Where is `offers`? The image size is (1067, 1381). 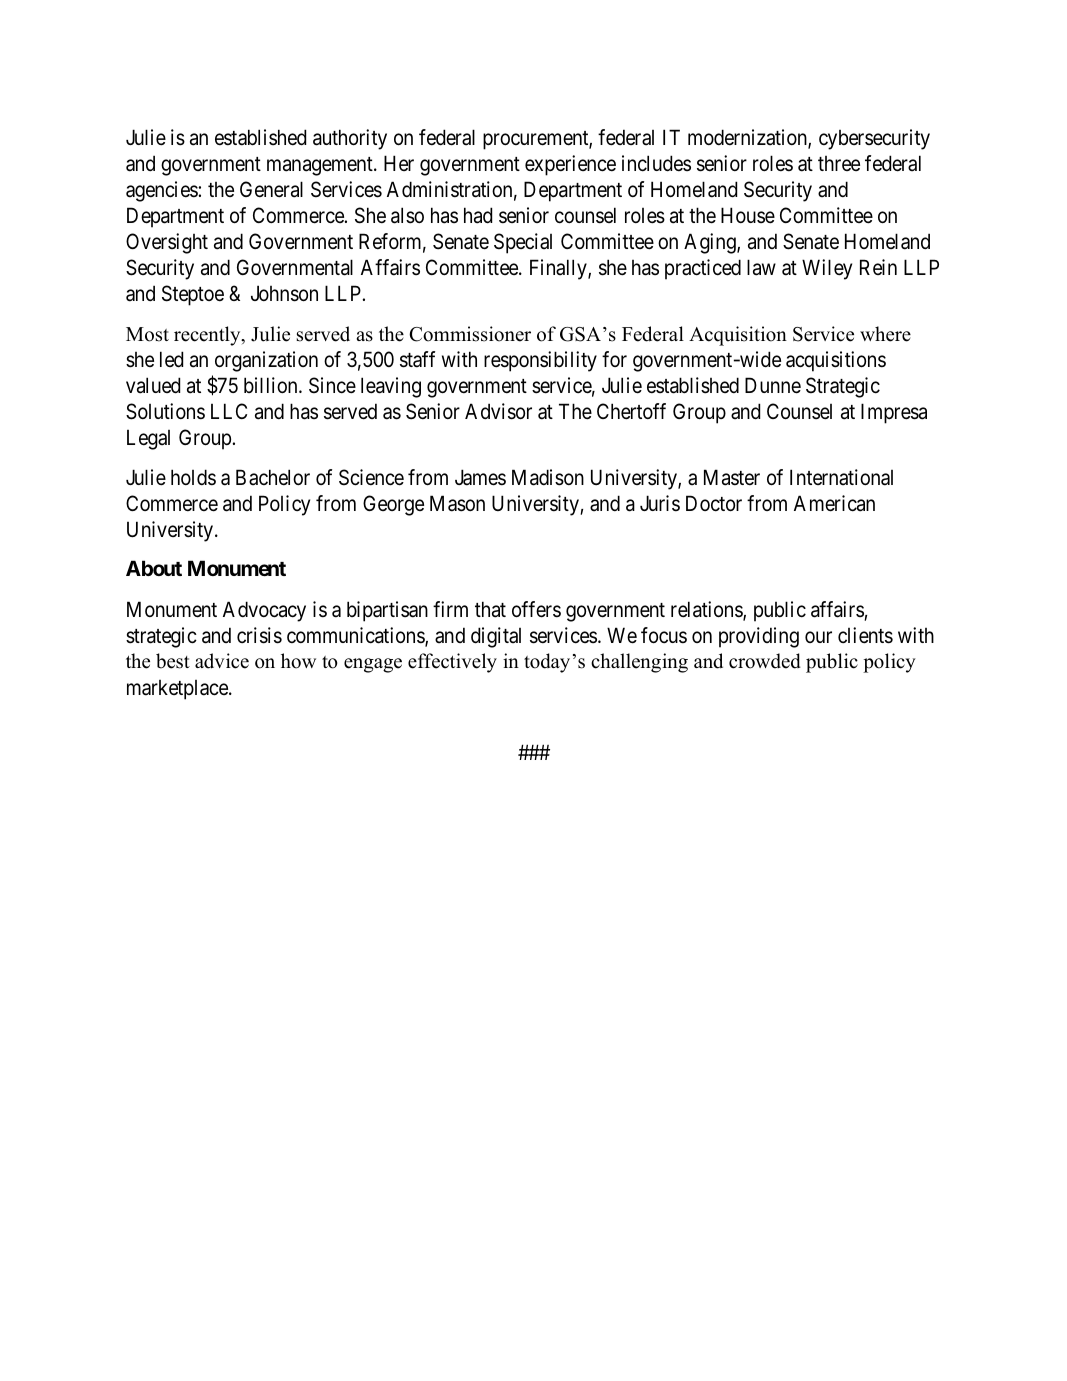
offers is located at coordinates (536, 609).
